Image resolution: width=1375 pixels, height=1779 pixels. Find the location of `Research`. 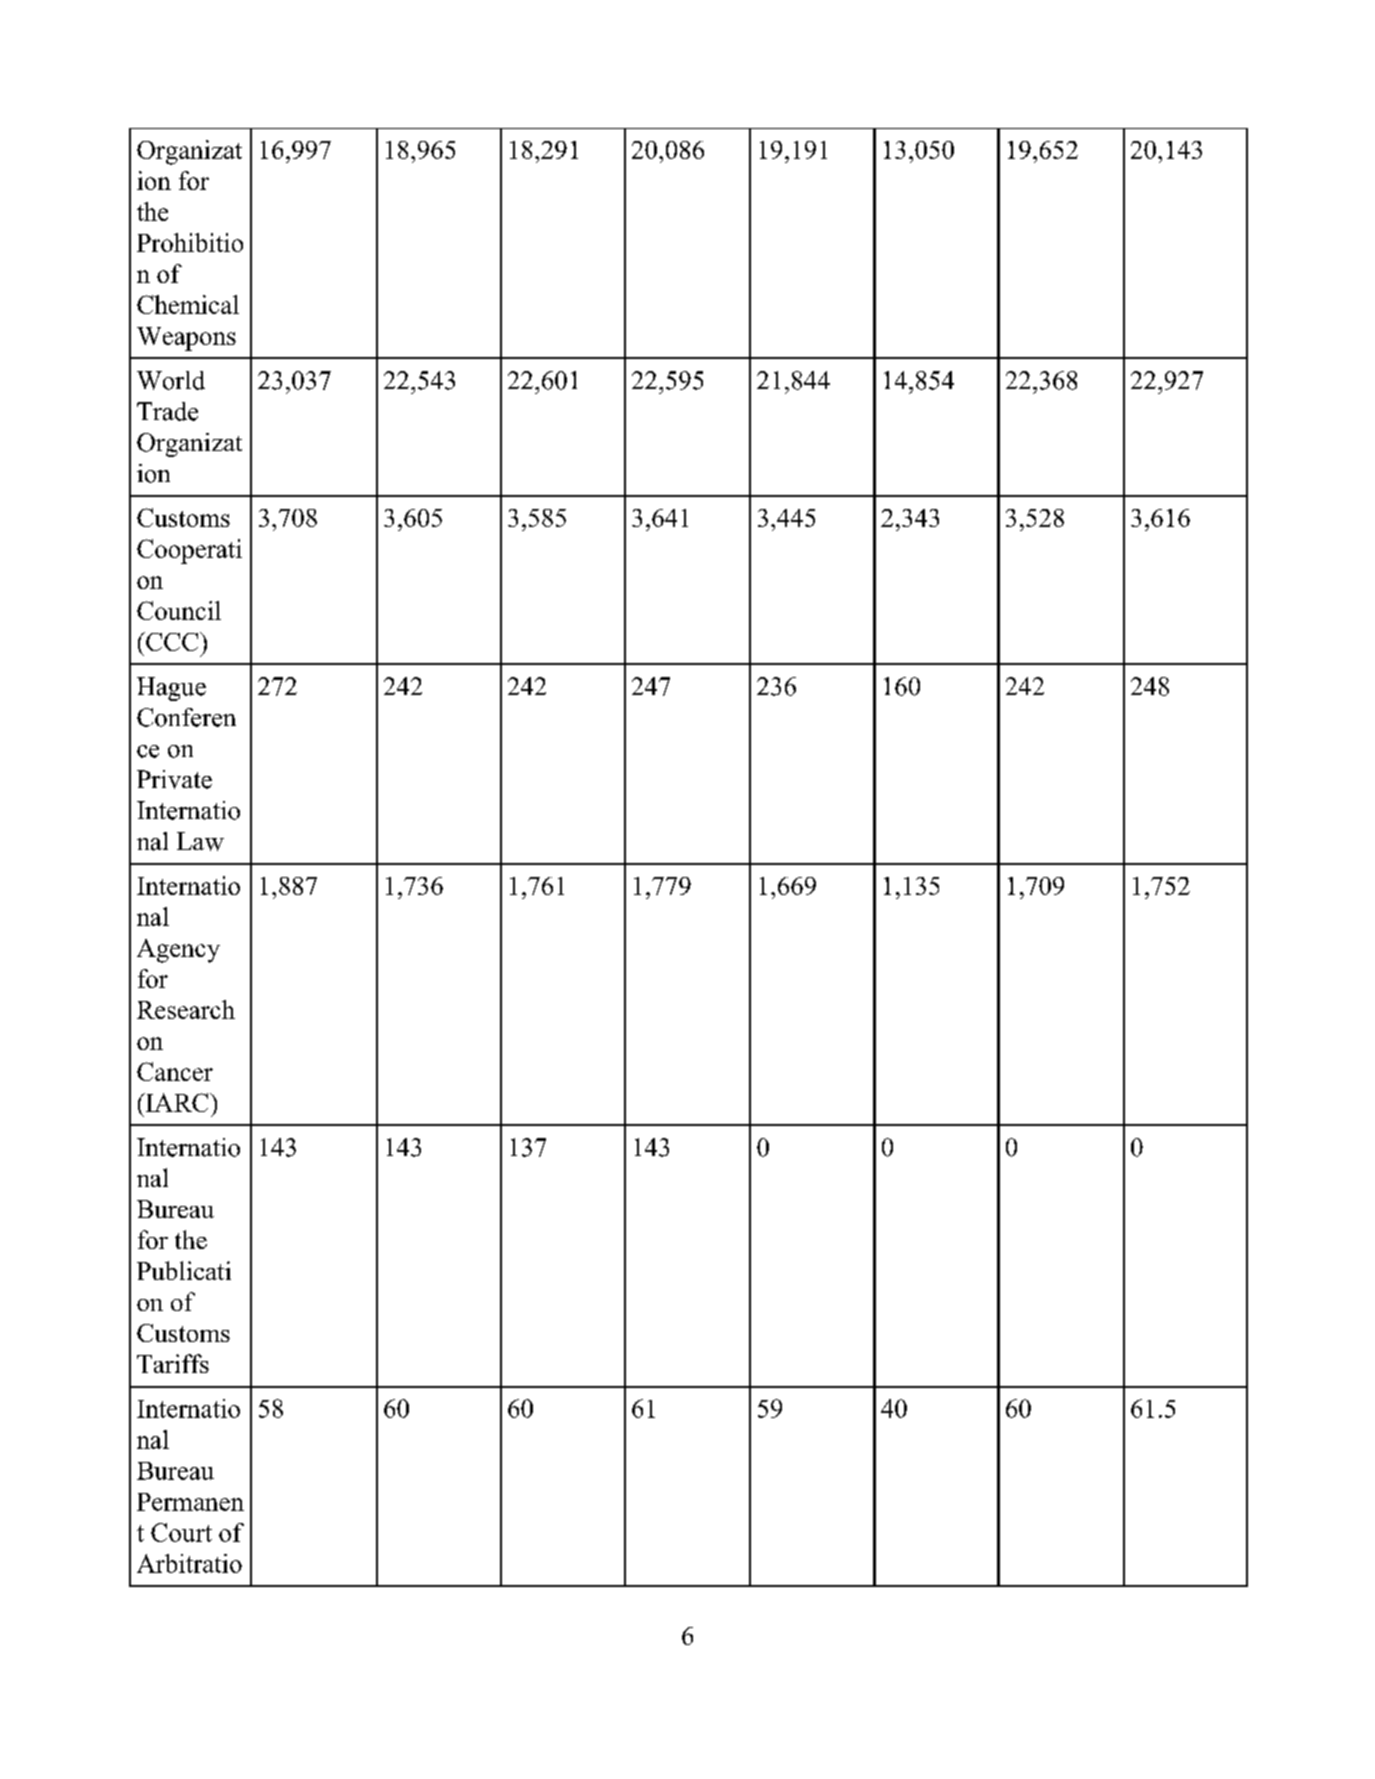

Research is located at coordinates (186, 1009).
